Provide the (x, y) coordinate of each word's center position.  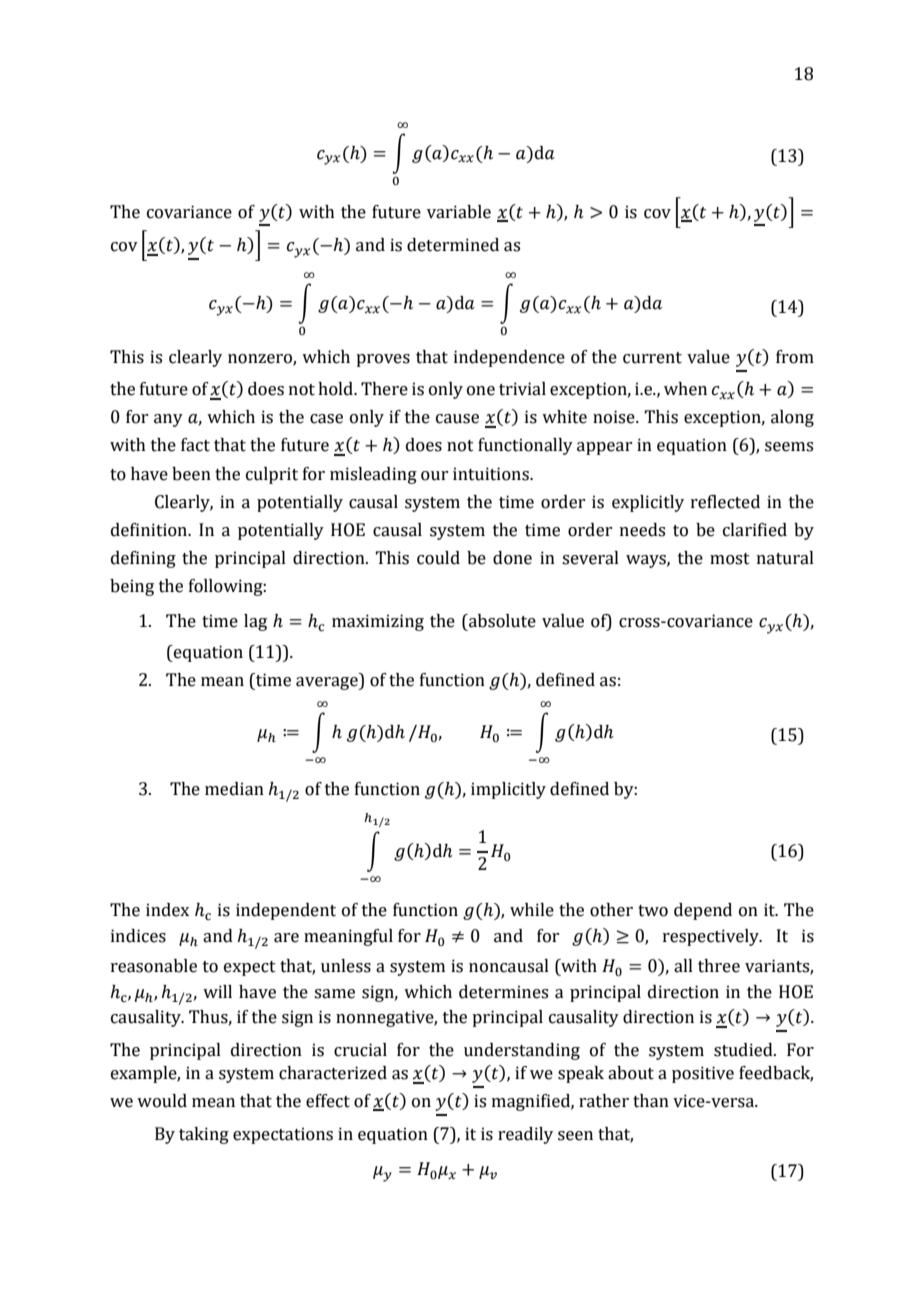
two (653, 911)
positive (703, 1074)
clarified (755, 530)
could (438, 558)
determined (453, 245)
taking (204, 1135)
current (652, 358)
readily (525, 1135)
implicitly (508, 790)
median (234, 789)
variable (459, 212)
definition (150, 530)
